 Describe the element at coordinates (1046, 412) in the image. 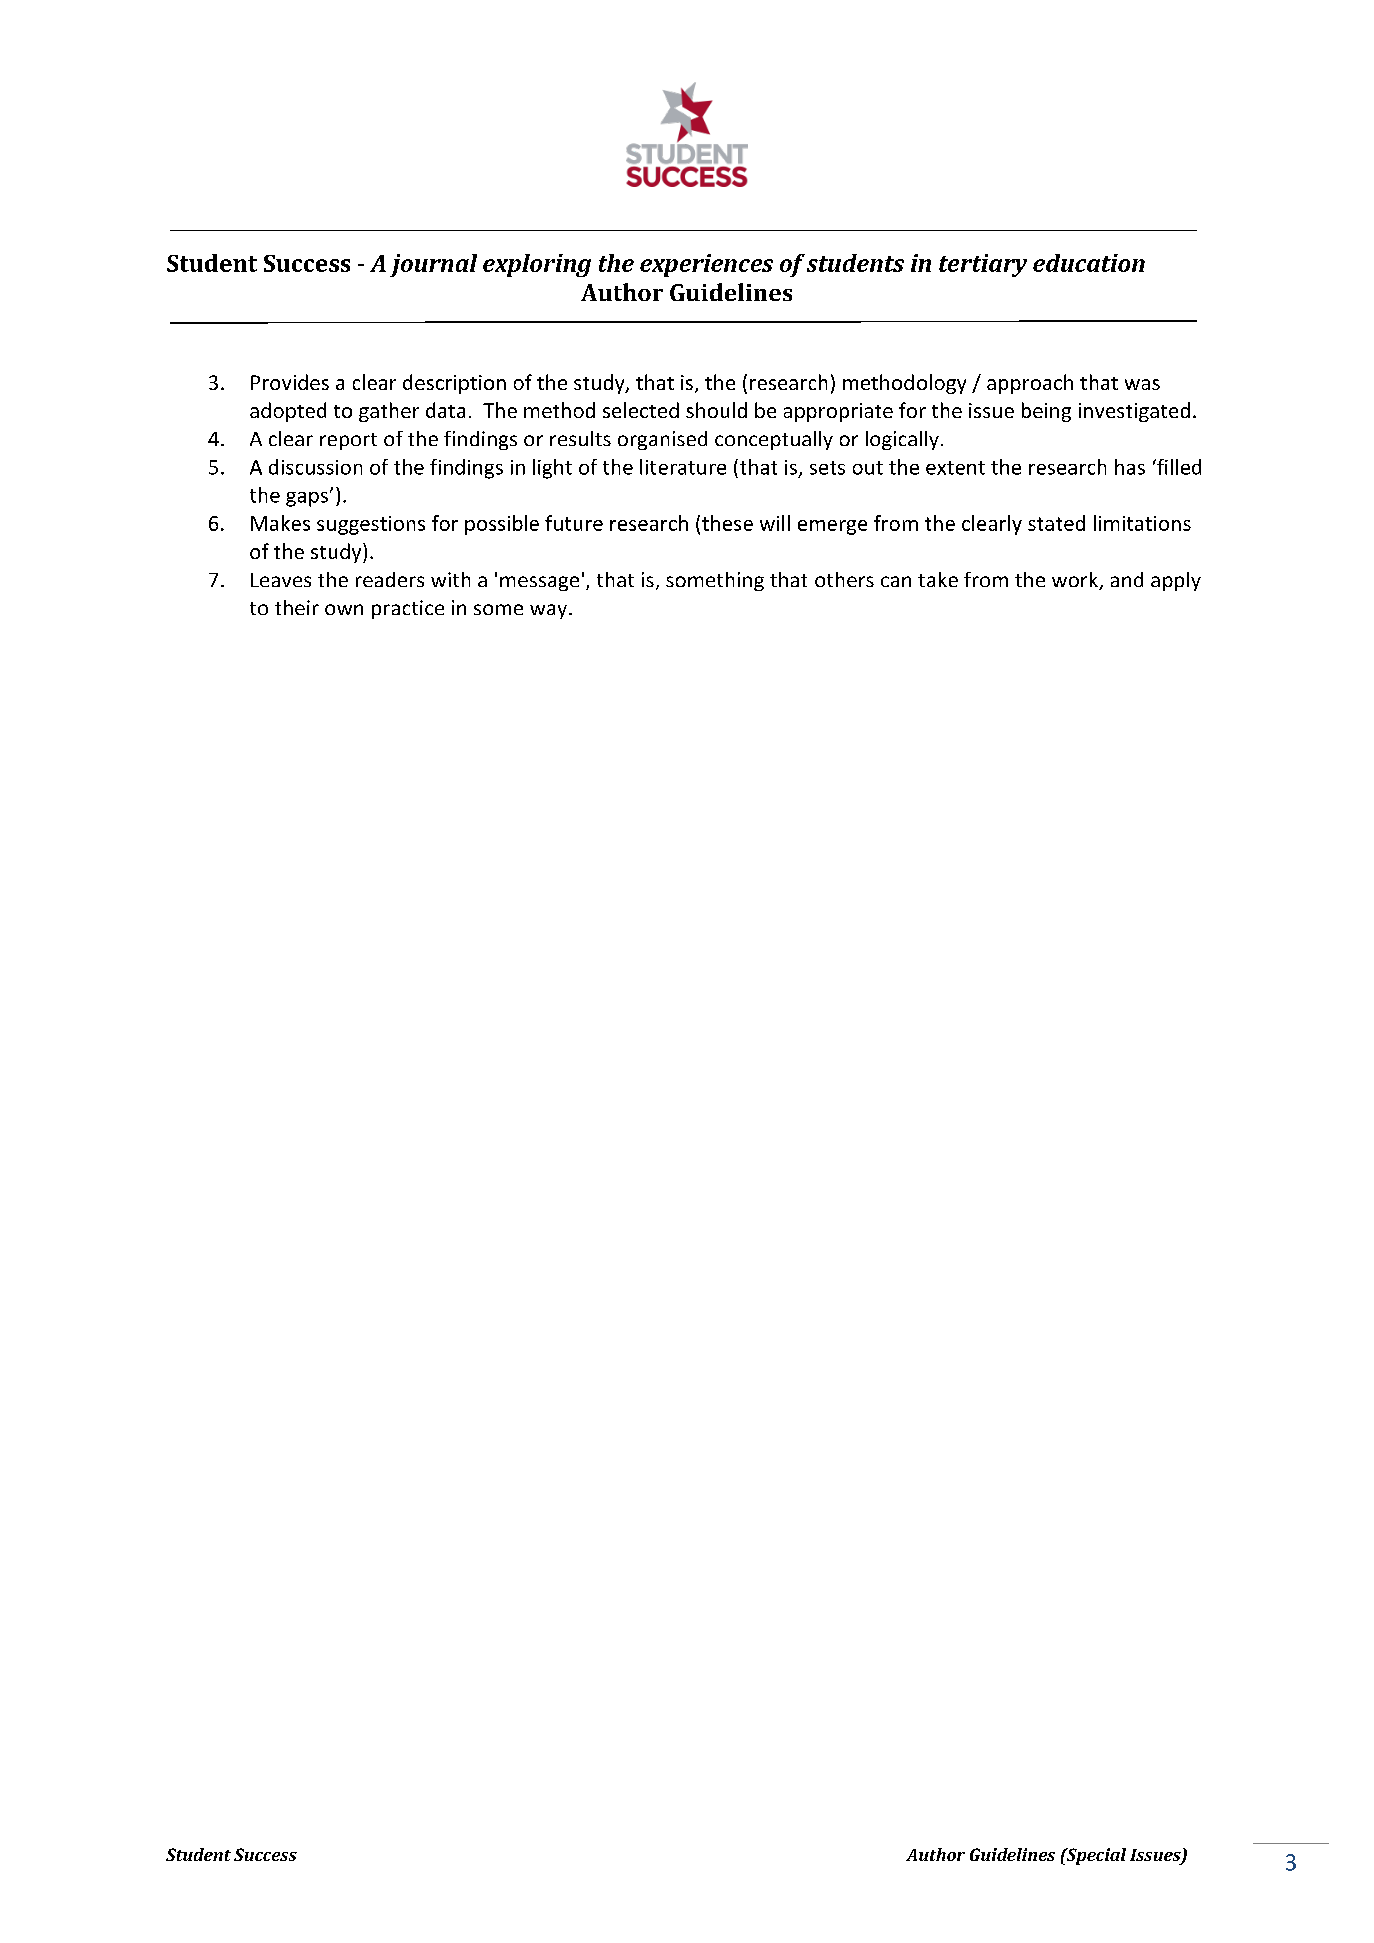

I see `being` at that location.
